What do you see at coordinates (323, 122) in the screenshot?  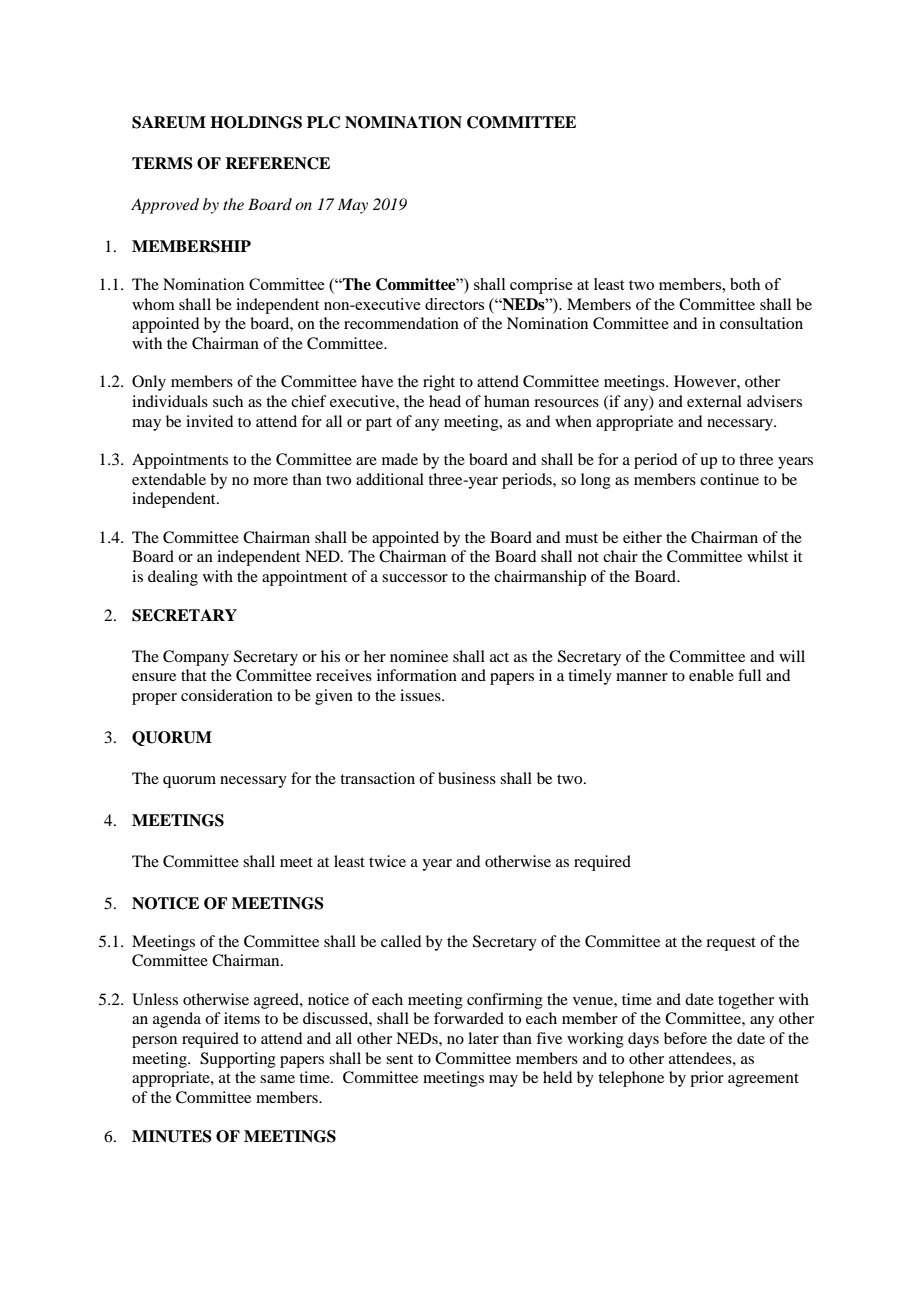 I see `PLC` at bounding box center [323, 122].
